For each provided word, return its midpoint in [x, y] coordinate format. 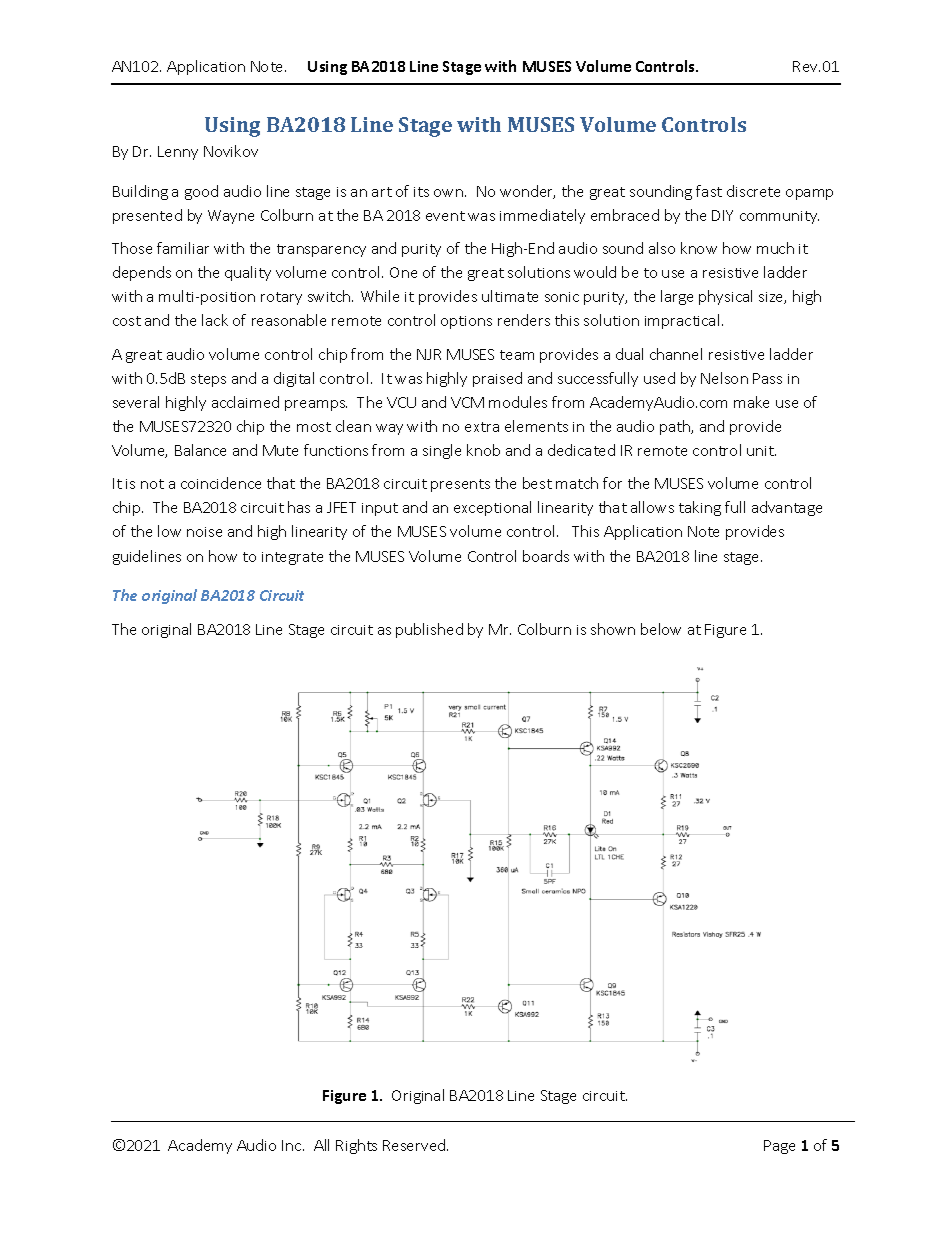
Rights [356, 1146]
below [661, 629]
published [429, 630]
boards [546, 556]
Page [779, 1147]
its [421, 192]
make [751, 402]
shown [613, 629]
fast [709, 191]
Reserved [415, 1145]
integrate [292, 558]
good [201, 192]
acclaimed [245, 402]
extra [482, 427]
